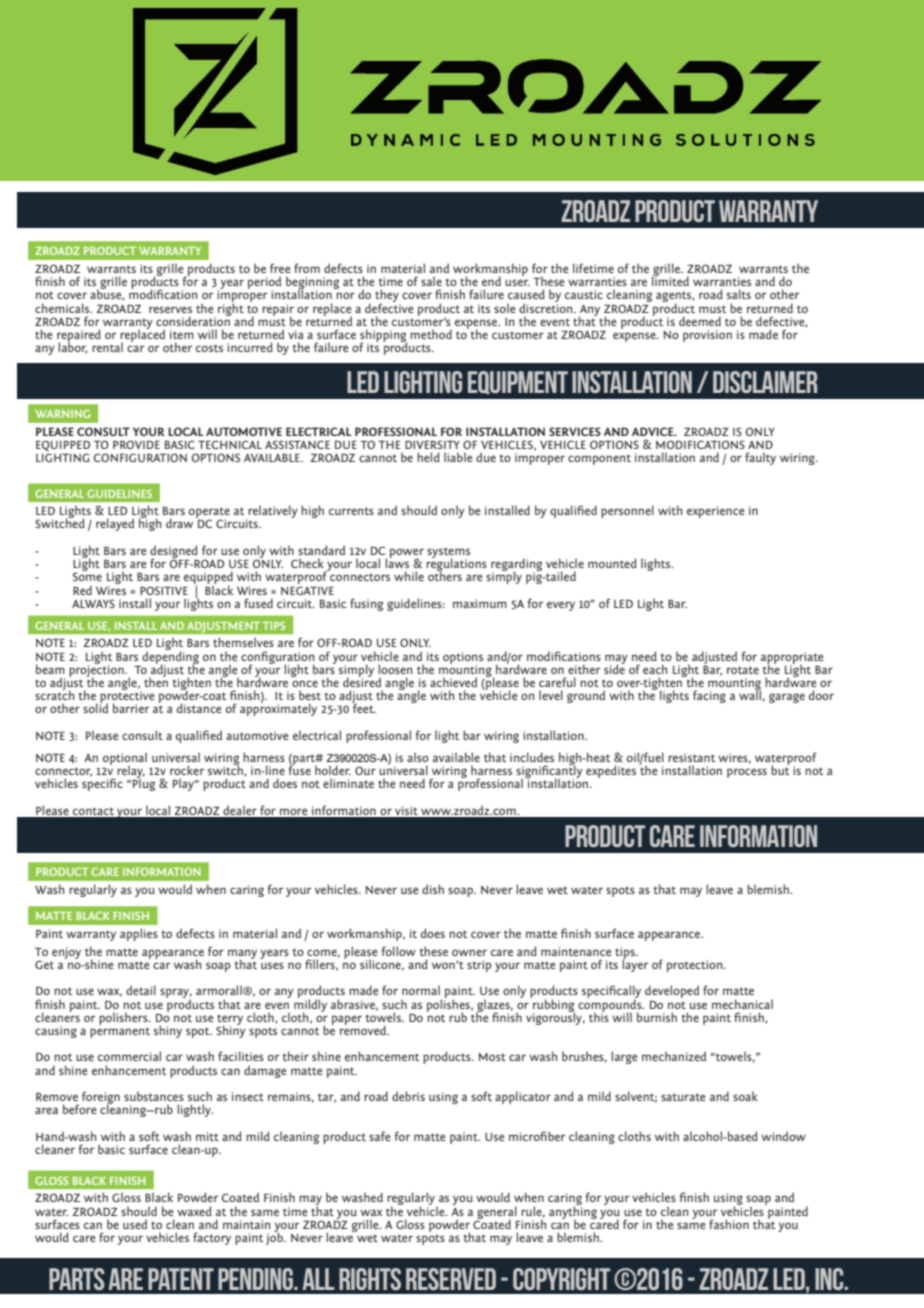  I want to click on also, so click(418, 757).
